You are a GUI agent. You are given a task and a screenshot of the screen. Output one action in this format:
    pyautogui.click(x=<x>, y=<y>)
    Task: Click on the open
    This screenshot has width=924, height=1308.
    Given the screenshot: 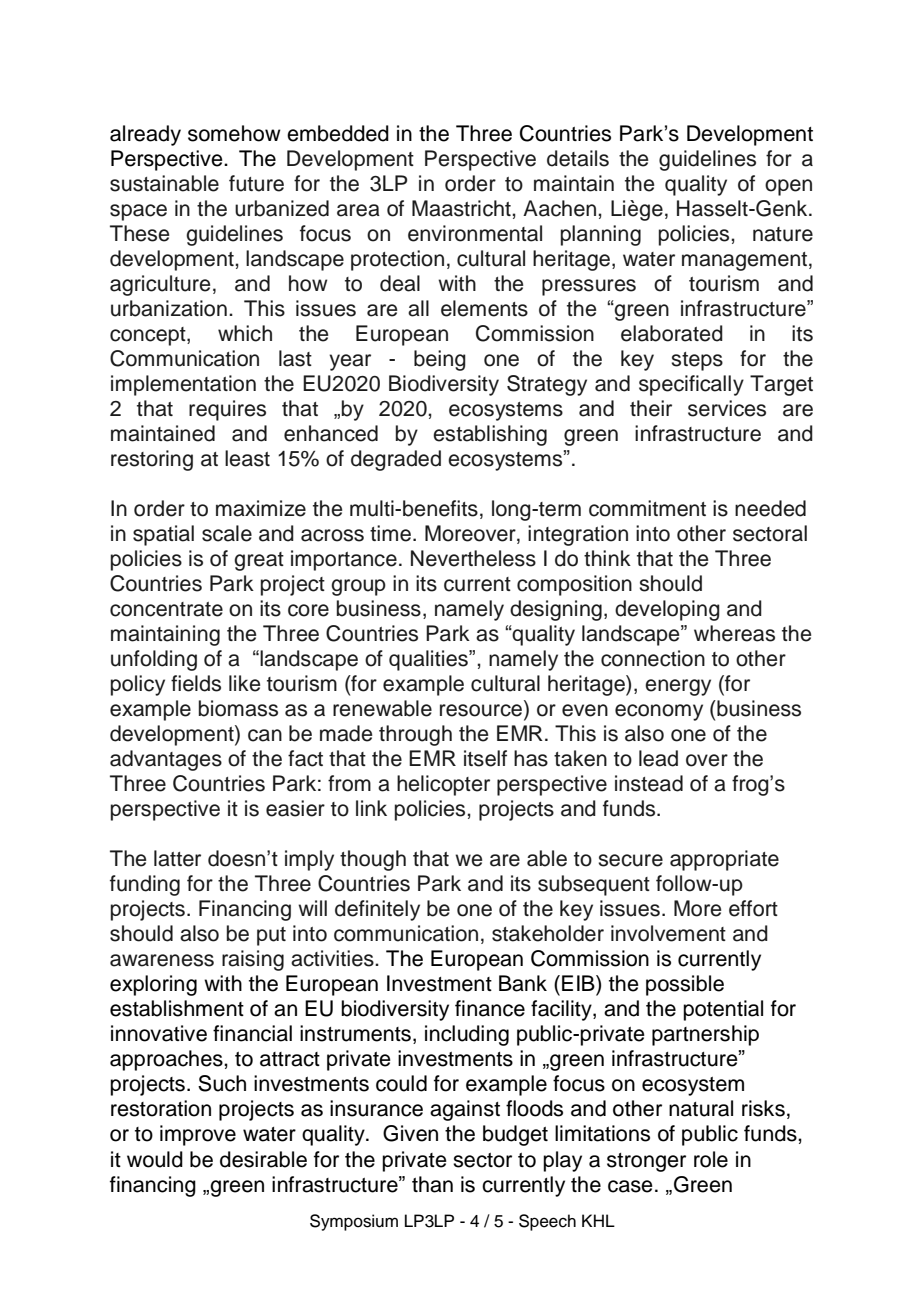 What is the action you would take?
    pyautogui.click(x=788, y=187)
